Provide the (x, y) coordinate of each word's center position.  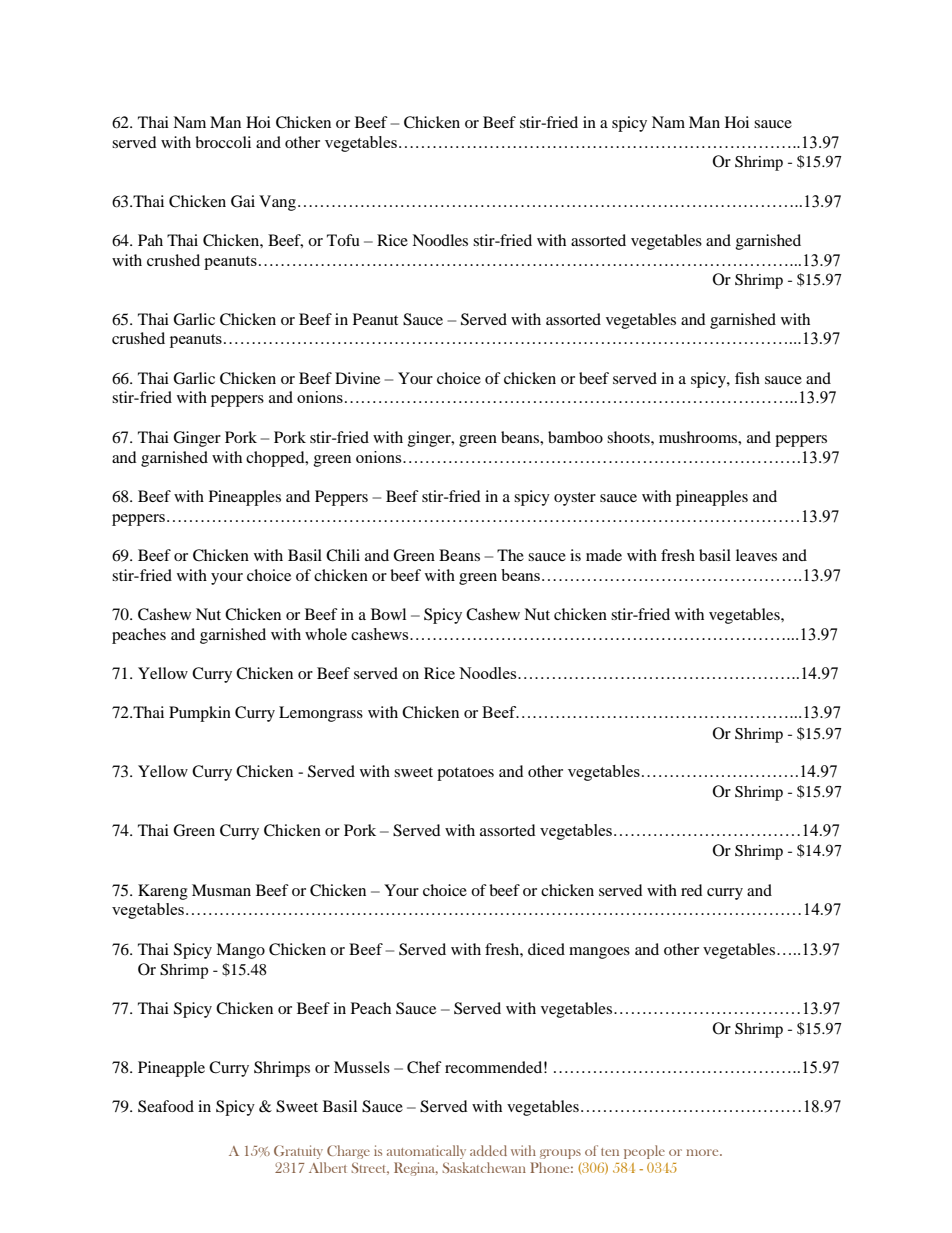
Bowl (388, 614)
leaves (756, 555)
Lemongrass (321, 714)
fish (747, 378)
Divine (357, 378)
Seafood (166, 1106)
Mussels (362, 1067)
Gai (243, 201)
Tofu (343, 240)
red (692, 890)
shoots (629, 437)
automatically (426, 1152)
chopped (276, 459)
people (644, 1152)
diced (546, 949)
